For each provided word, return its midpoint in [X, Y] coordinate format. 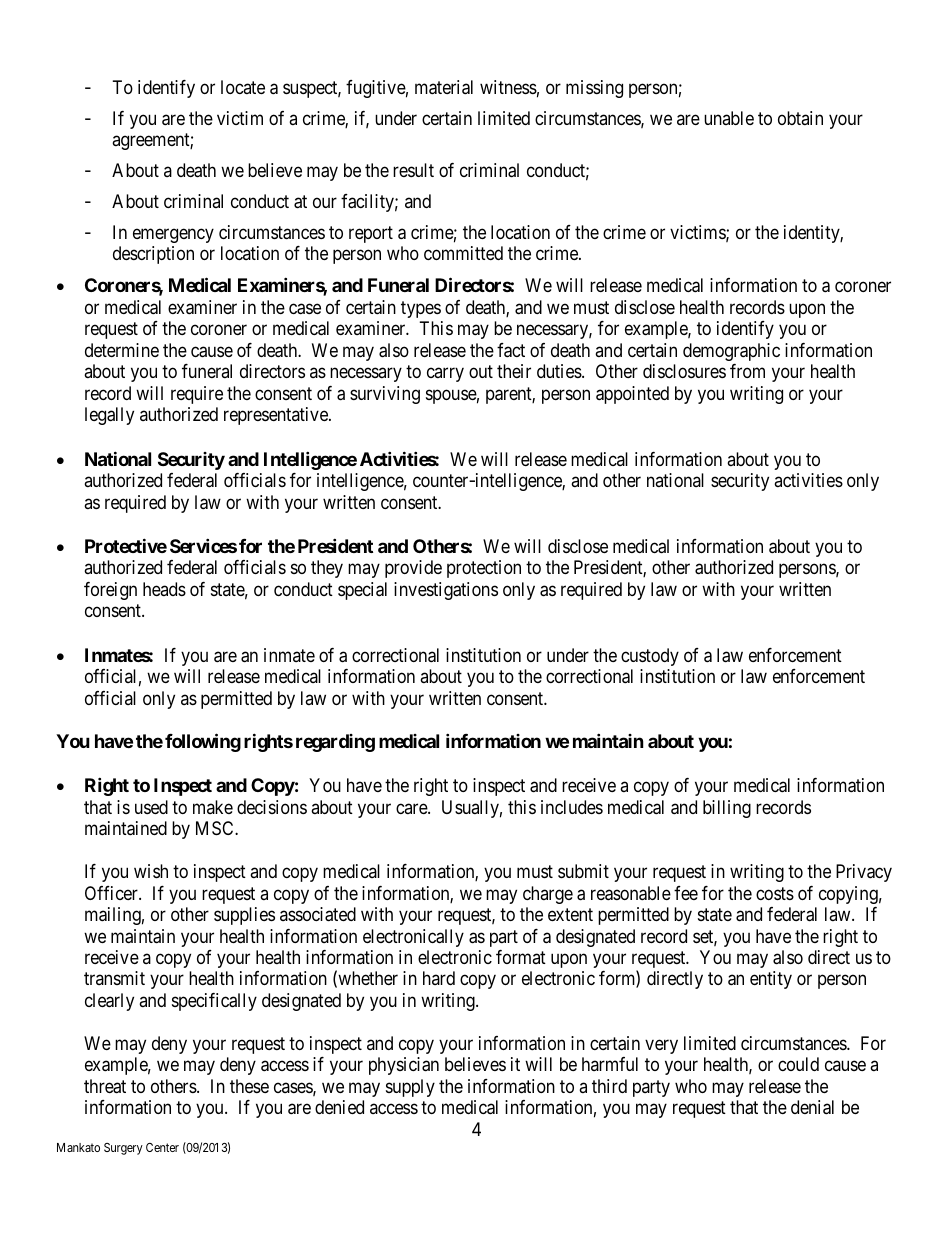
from [747, 371]
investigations [446, 591]
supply [410, 1088]
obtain [800, 118]
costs [775, 893]
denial [812, 1107]
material [444, 87]
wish [151, 871]
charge [548, 895]
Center [162, 1147]
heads [164, 589]
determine [122, 350]
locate [243, 87]
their [514, 371]
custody [650, 657]
